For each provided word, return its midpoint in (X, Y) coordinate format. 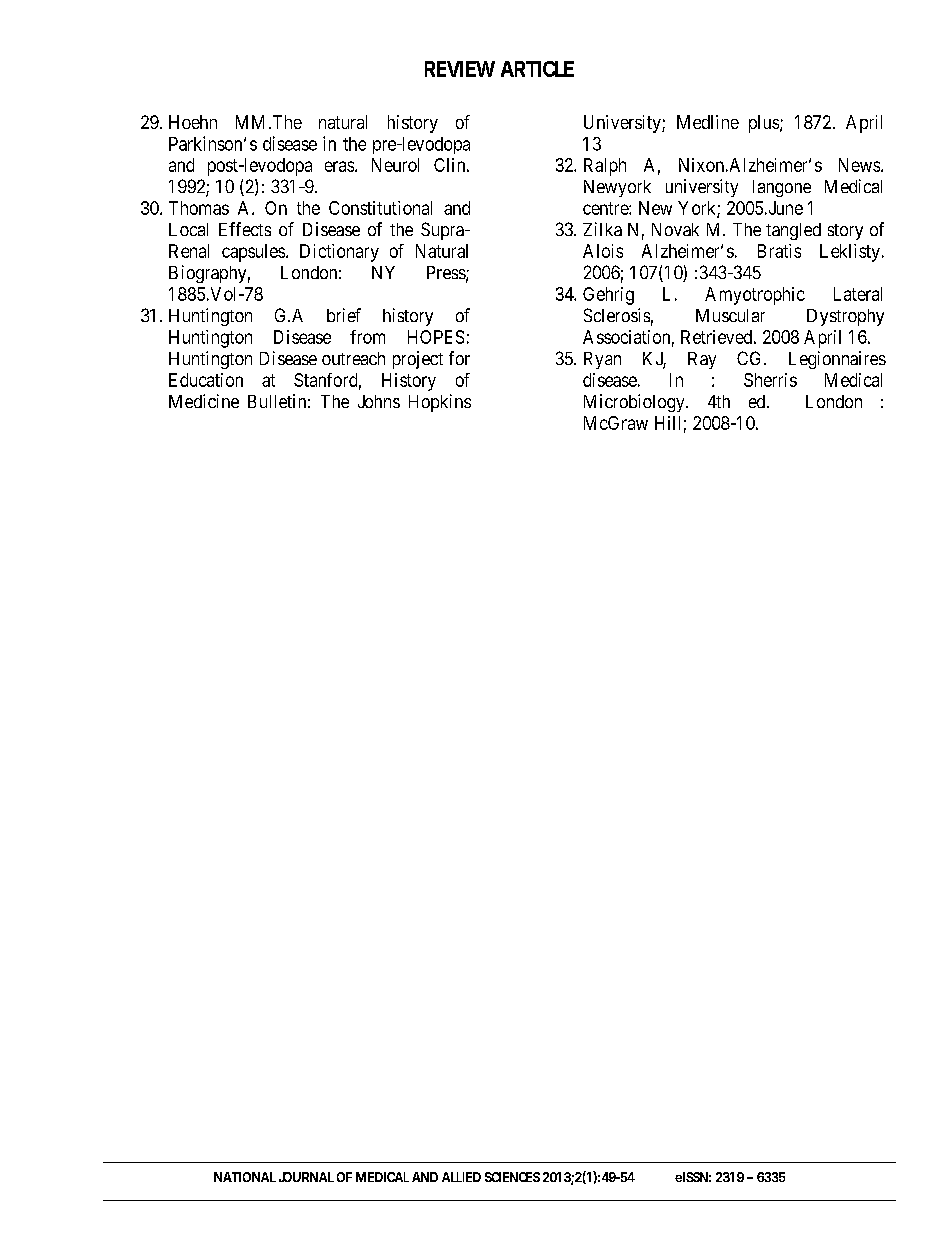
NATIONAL (245, 1177)
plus (765, 124)
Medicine (204, 401)
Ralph (605, 167)
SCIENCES (512, 1177)
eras (339, 166)
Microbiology (635, 403)
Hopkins (440, 403)
